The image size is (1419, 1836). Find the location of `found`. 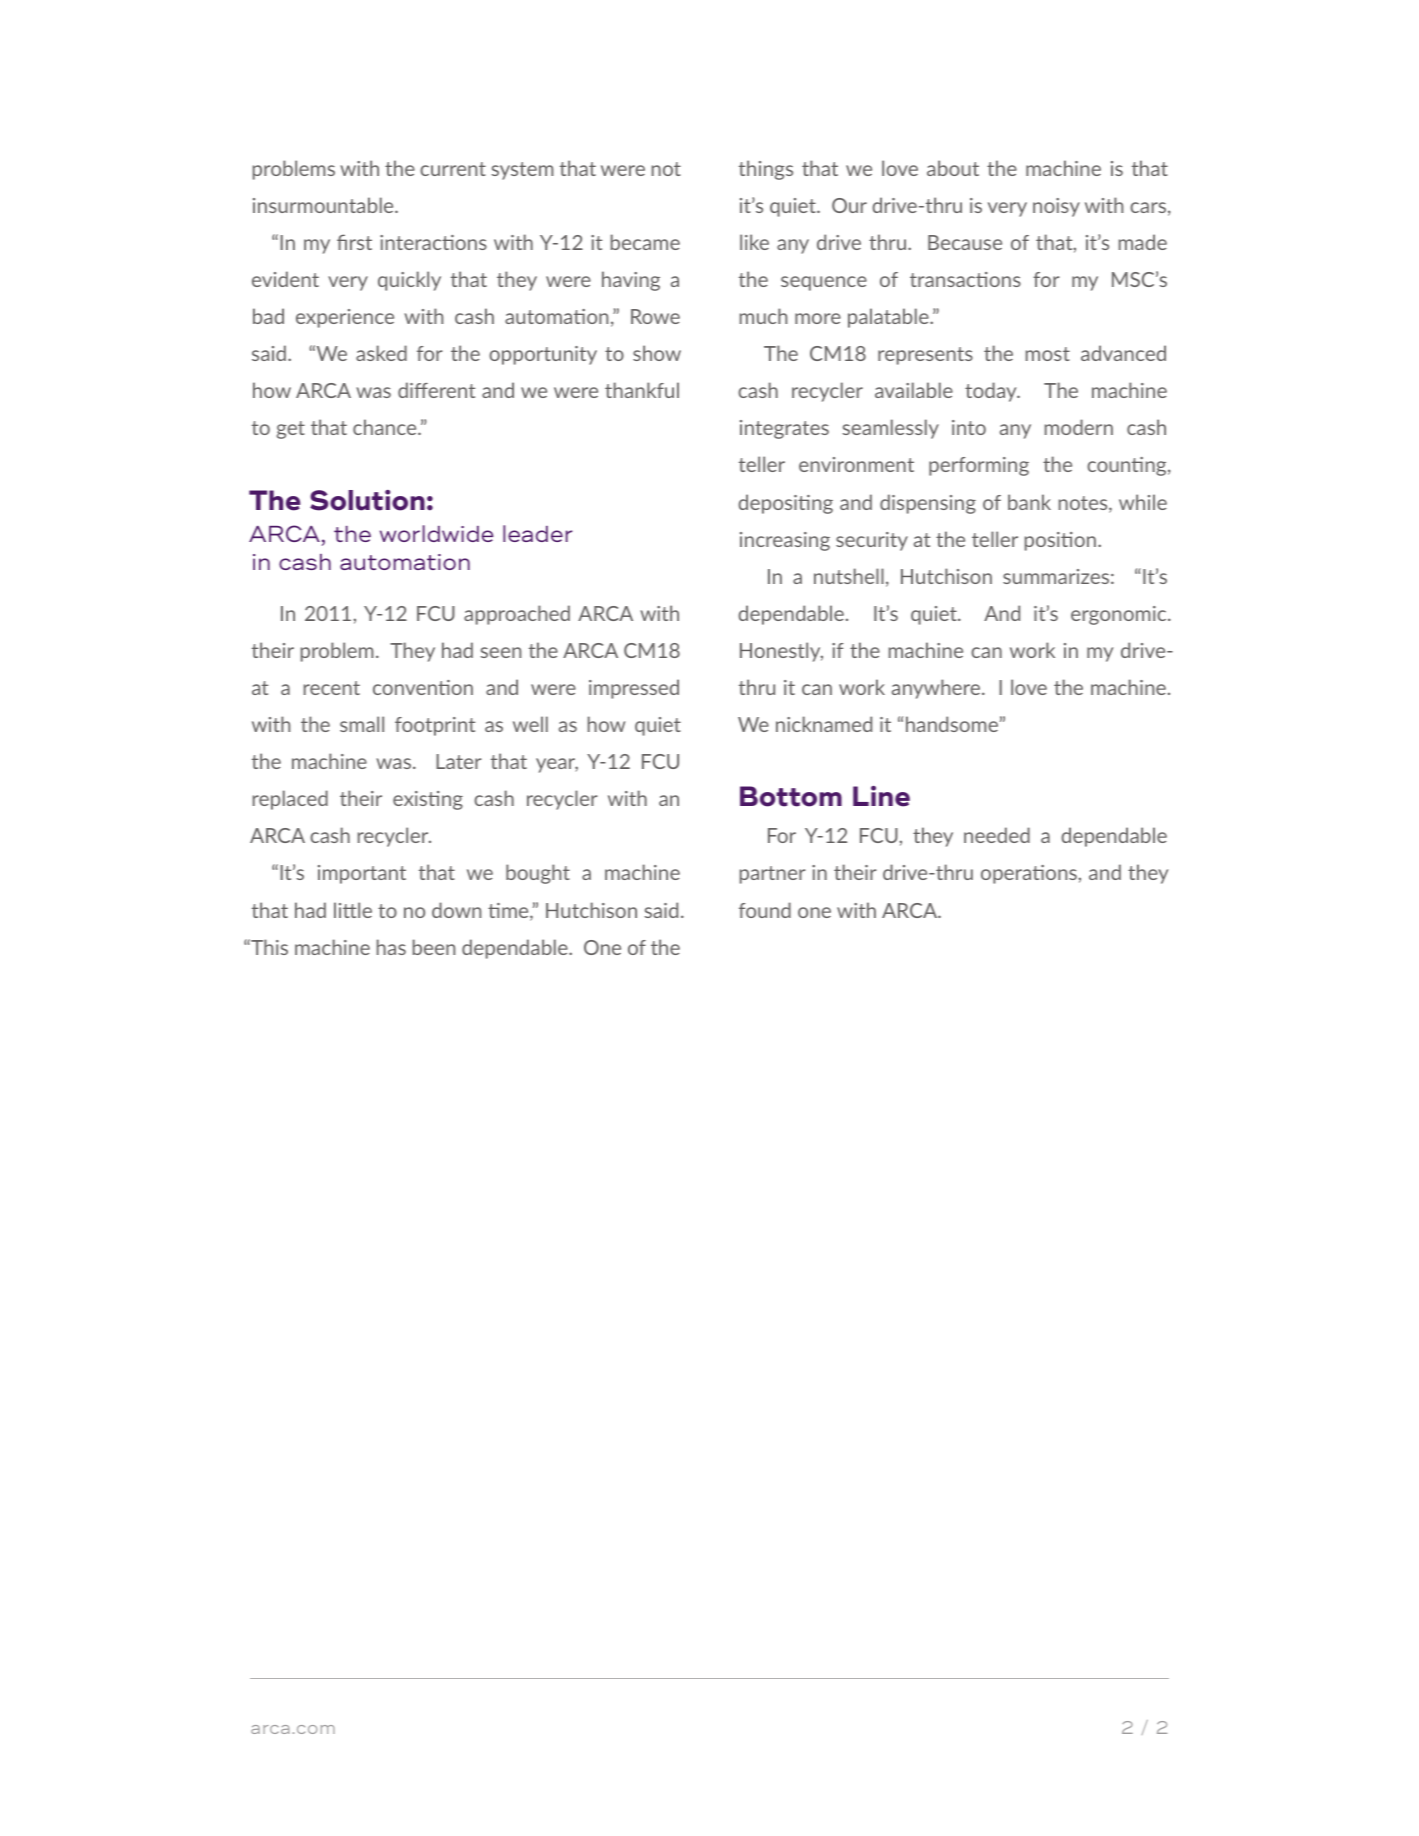

found is located at coordinates (765, 910).
